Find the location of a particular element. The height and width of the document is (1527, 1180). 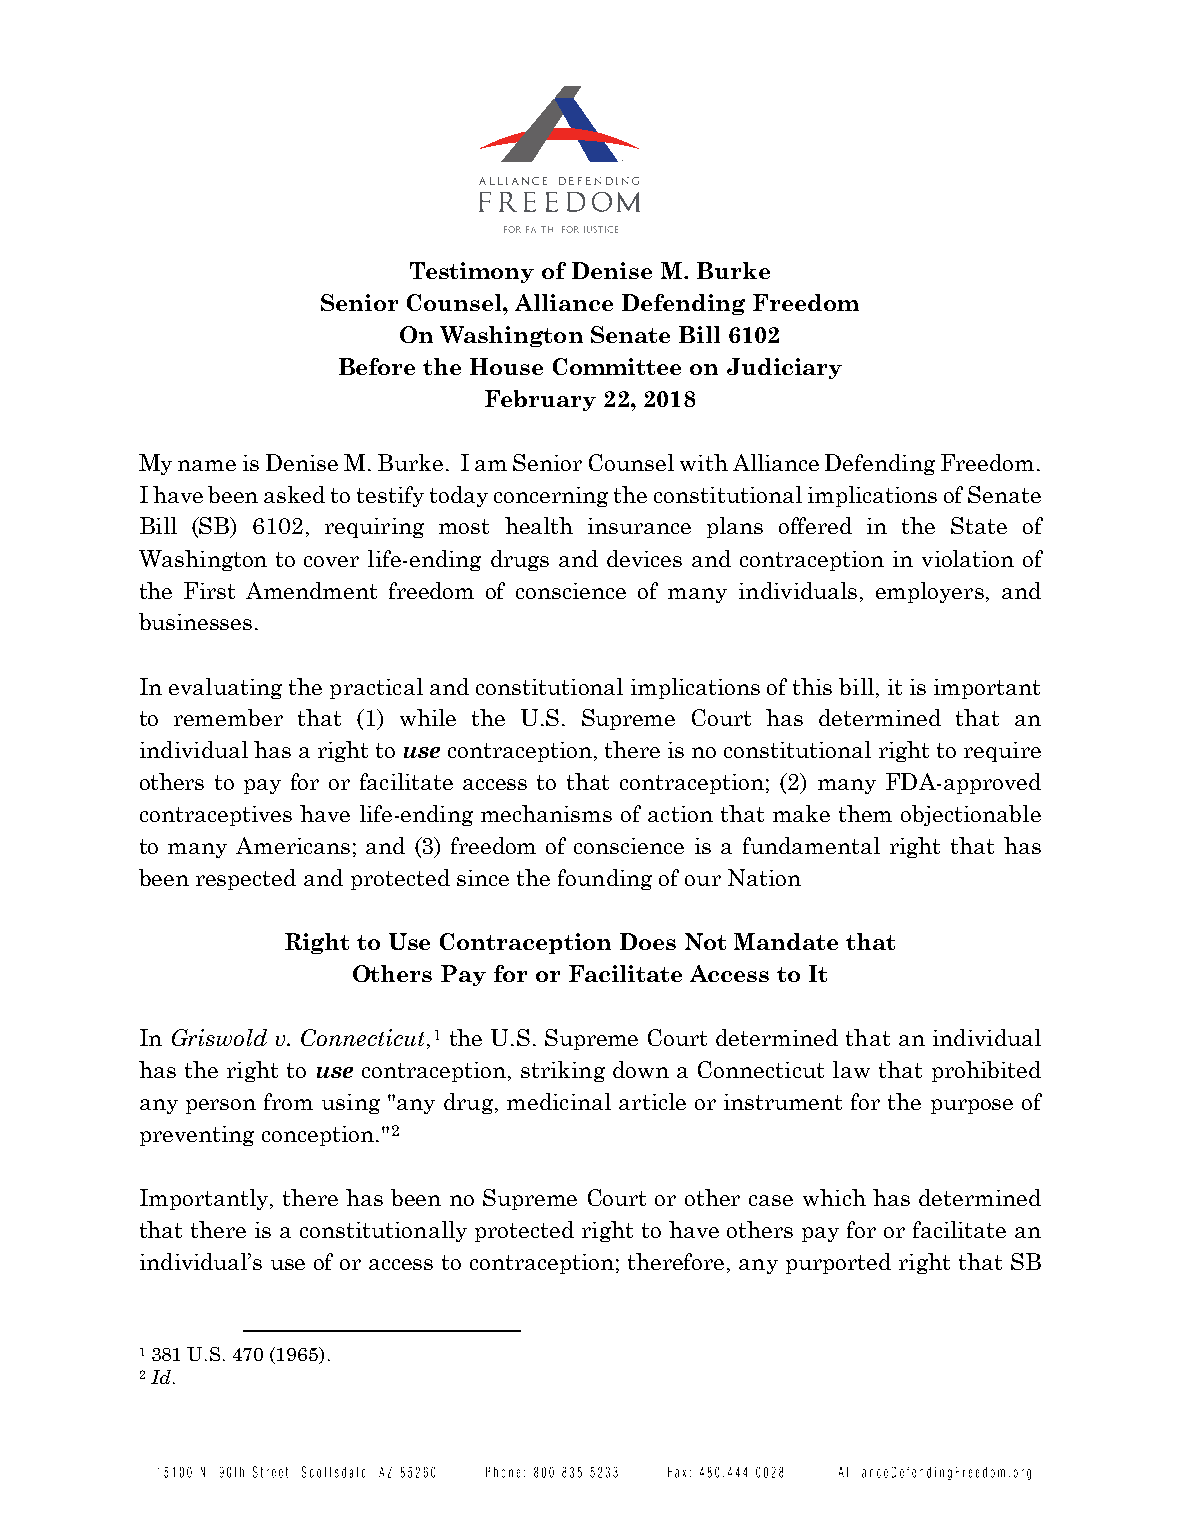

preventing is located at coordinates (197, 1136).
